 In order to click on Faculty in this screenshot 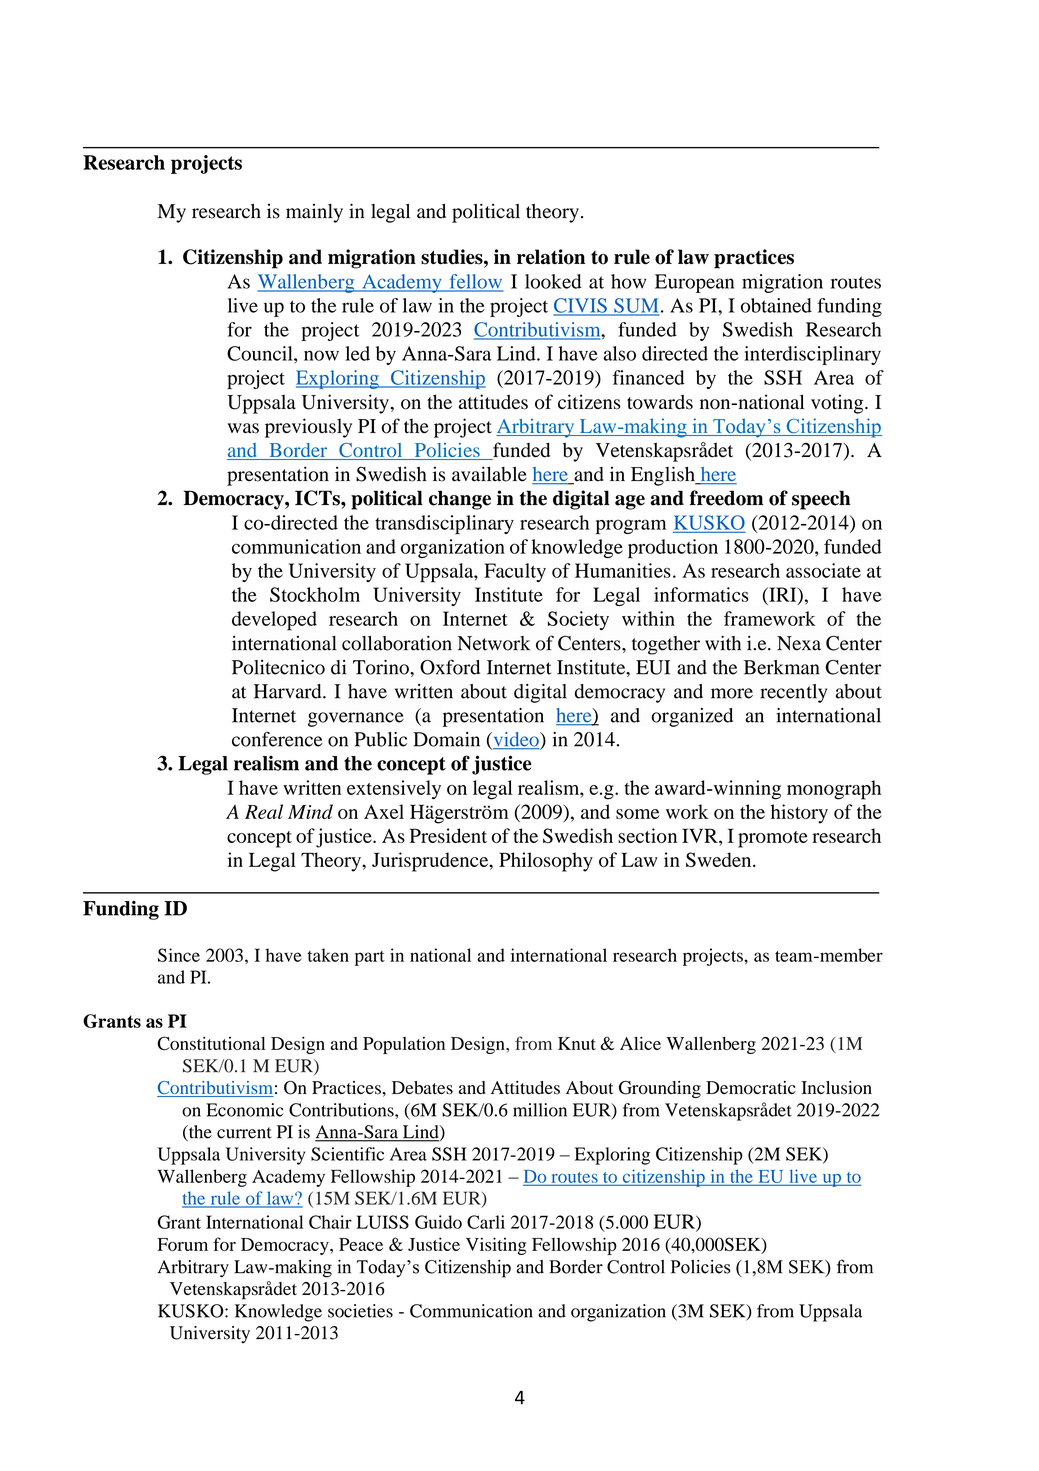, I will do `click(515, 572)`.
